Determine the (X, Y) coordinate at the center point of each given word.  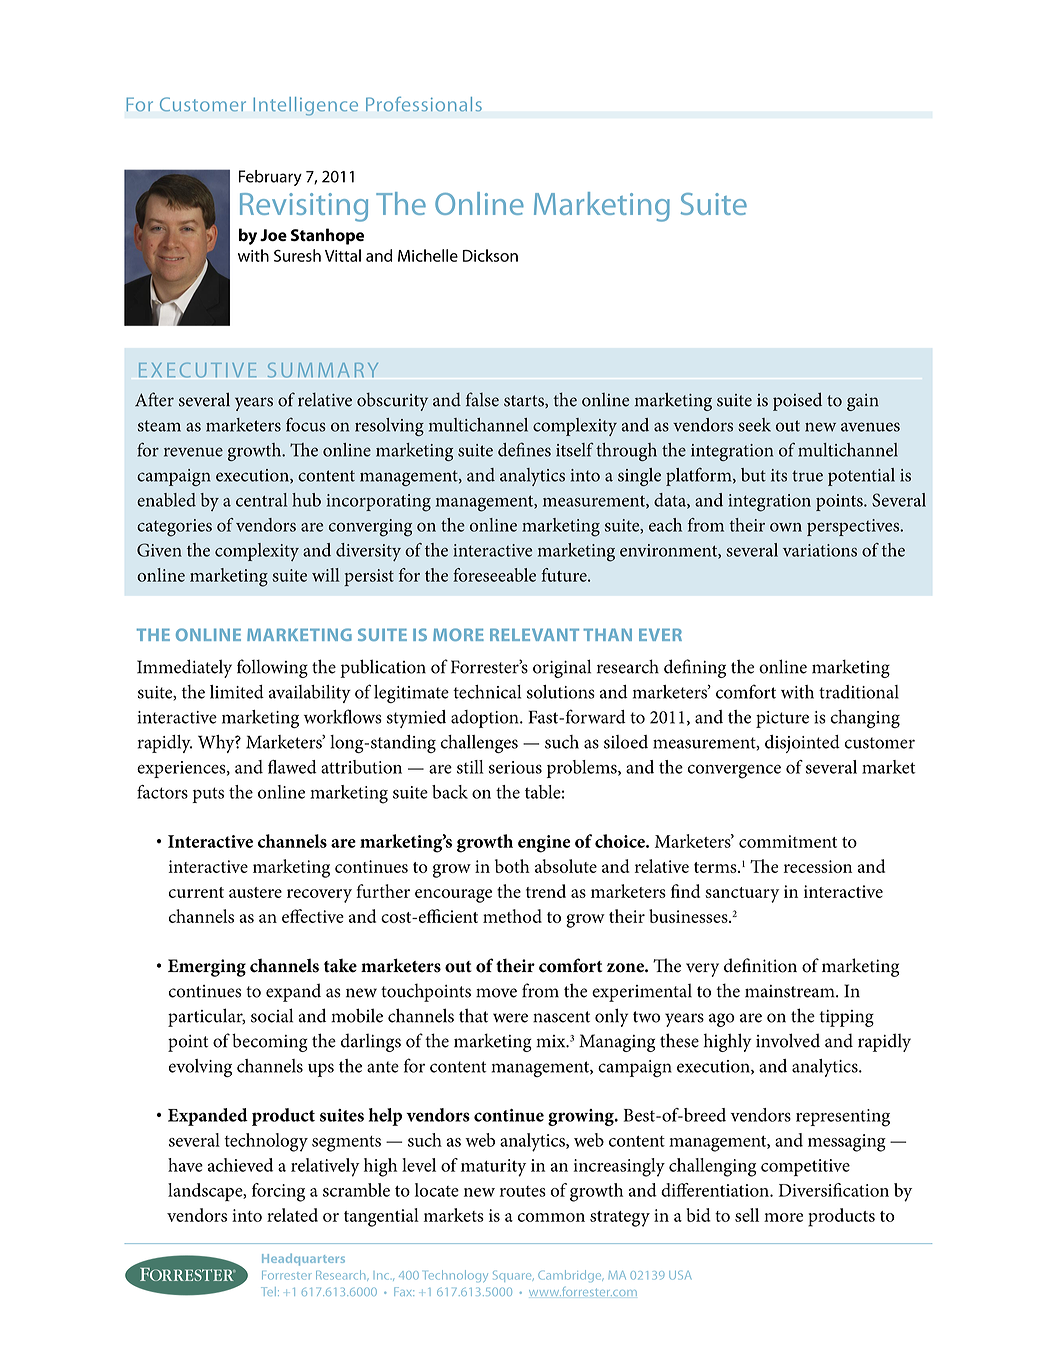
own (786, 527)
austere (255, 892)
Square (513, 1276)
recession (818, 866)
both (512, 866)
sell (747, 1215)
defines (524, 449)
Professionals (424, 104)
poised (797, 401)
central (261, 500)
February (270, 178)
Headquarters (303, 1260)
